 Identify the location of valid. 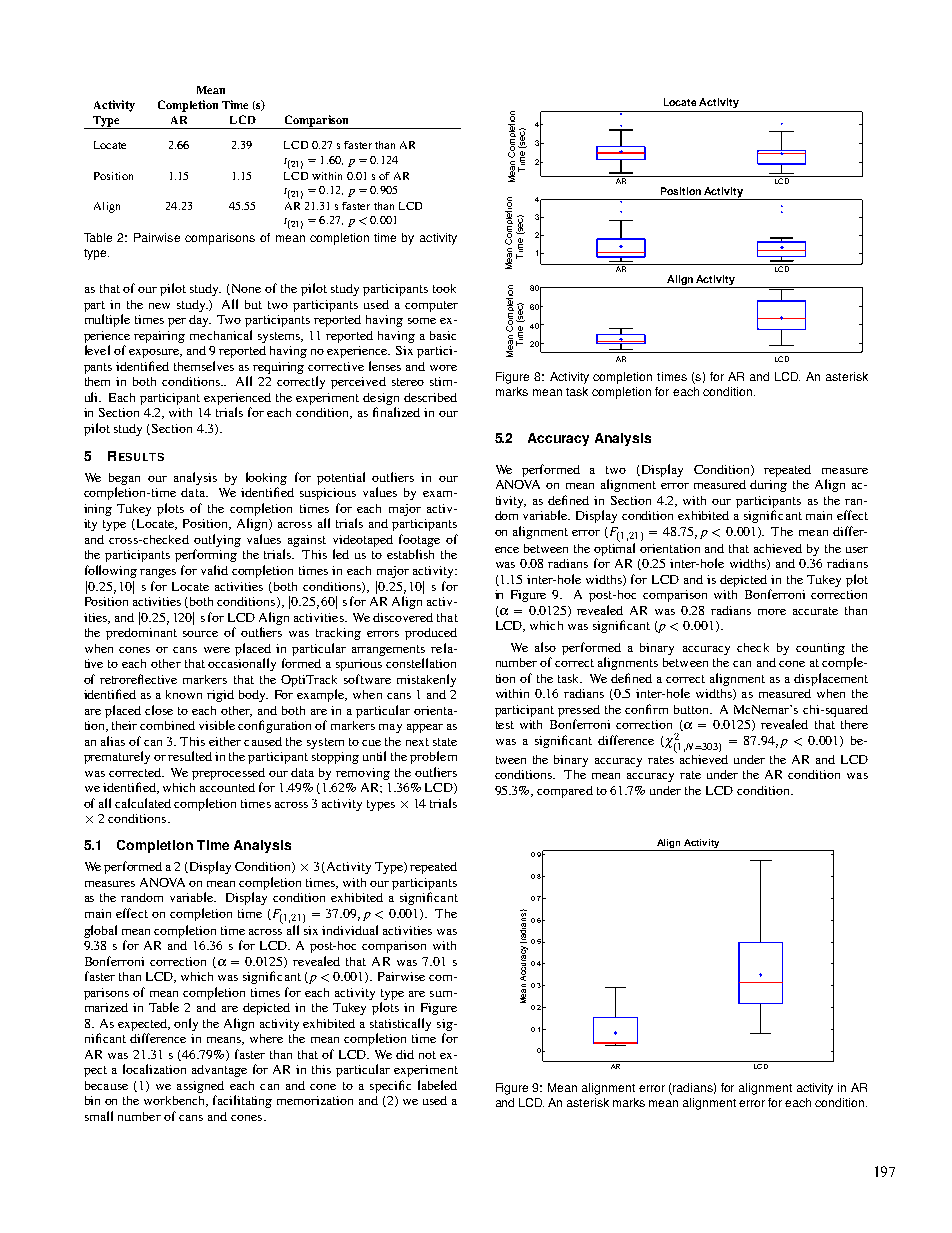
(214, 570).
